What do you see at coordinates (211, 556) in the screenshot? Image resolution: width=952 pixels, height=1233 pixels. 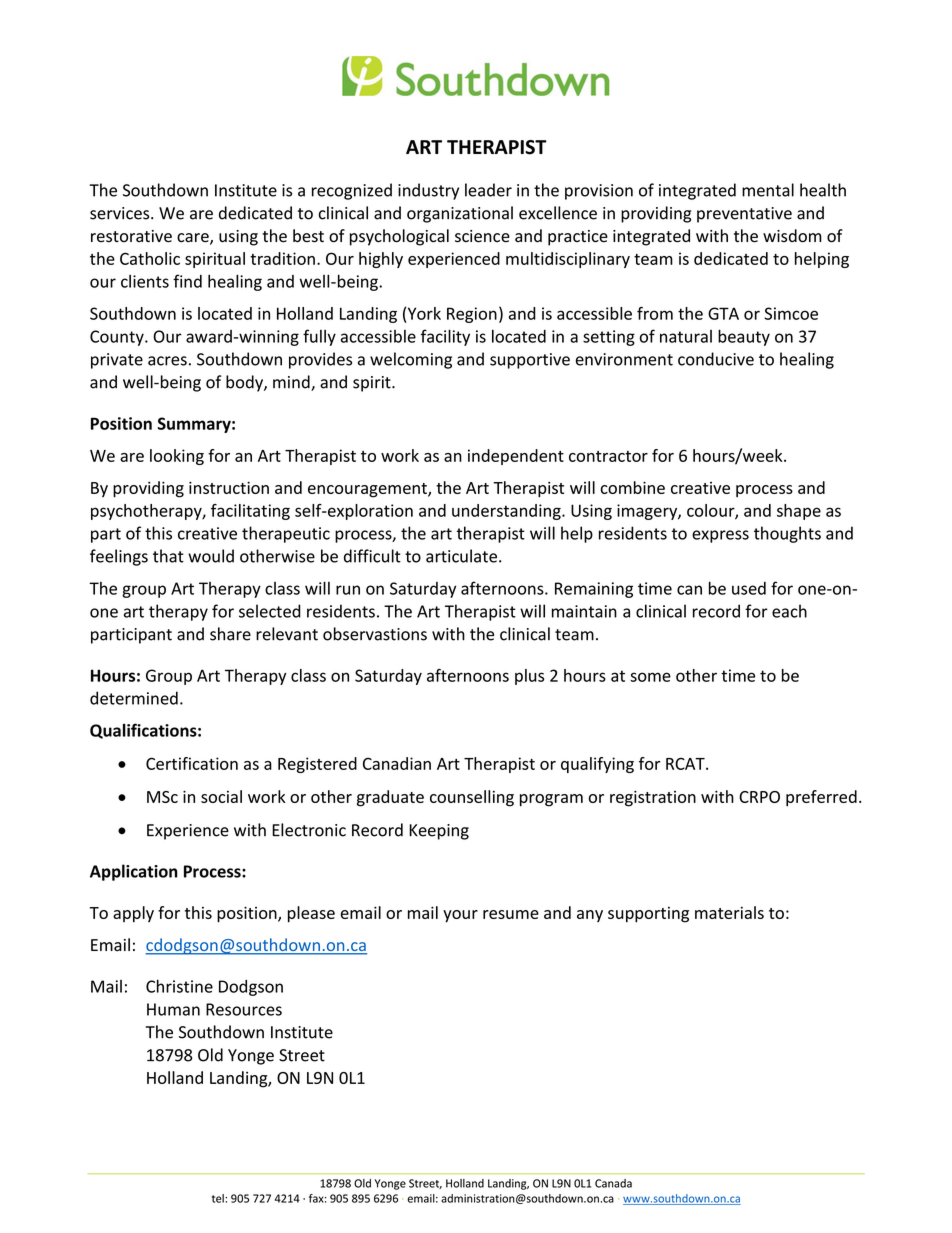 I see `would` at bounding box center [211, 556].
